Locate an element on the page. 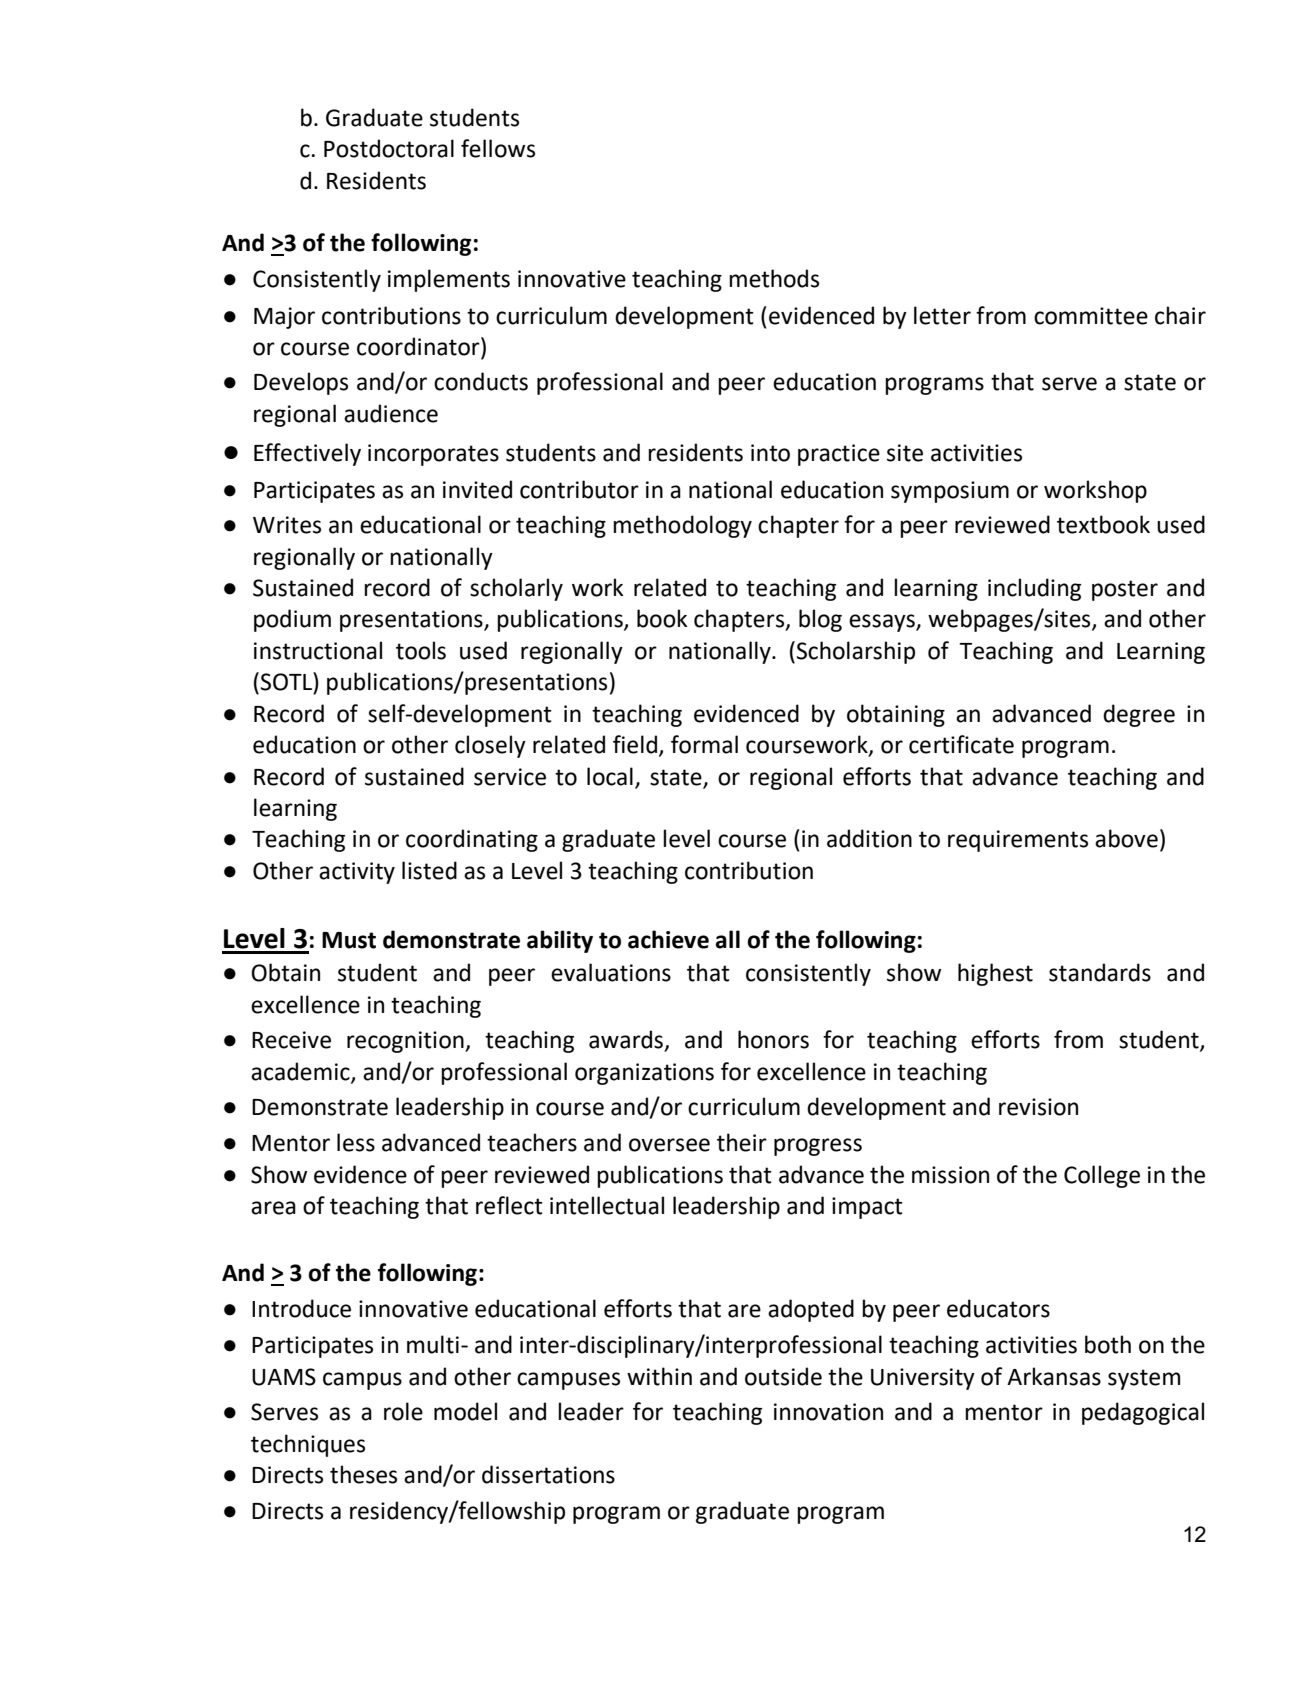 The width and height of the page is (1314, 1700). outside is located at coordinates (783, 1376).
